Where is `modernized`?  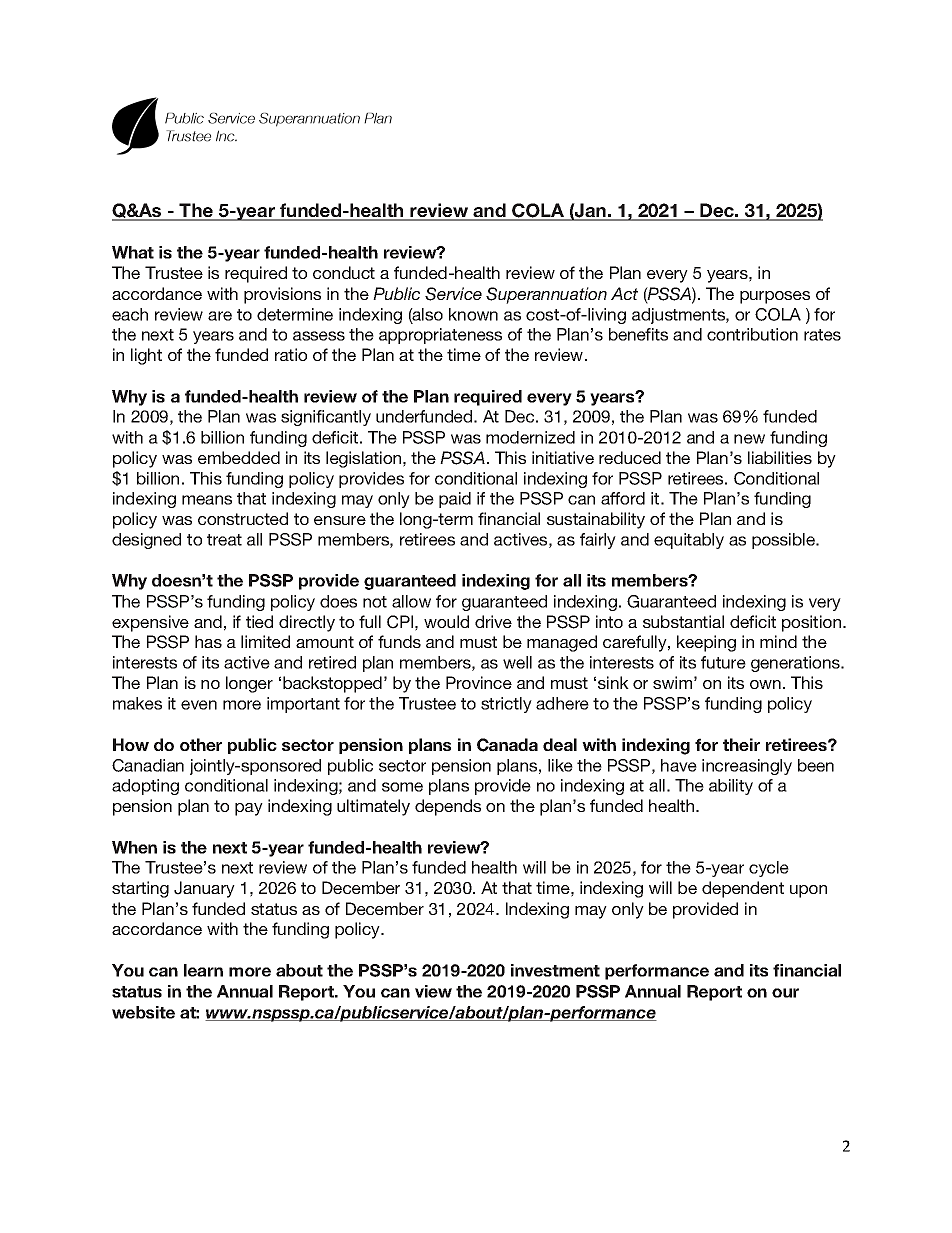
modernized is located at coordinates (530, 437).
